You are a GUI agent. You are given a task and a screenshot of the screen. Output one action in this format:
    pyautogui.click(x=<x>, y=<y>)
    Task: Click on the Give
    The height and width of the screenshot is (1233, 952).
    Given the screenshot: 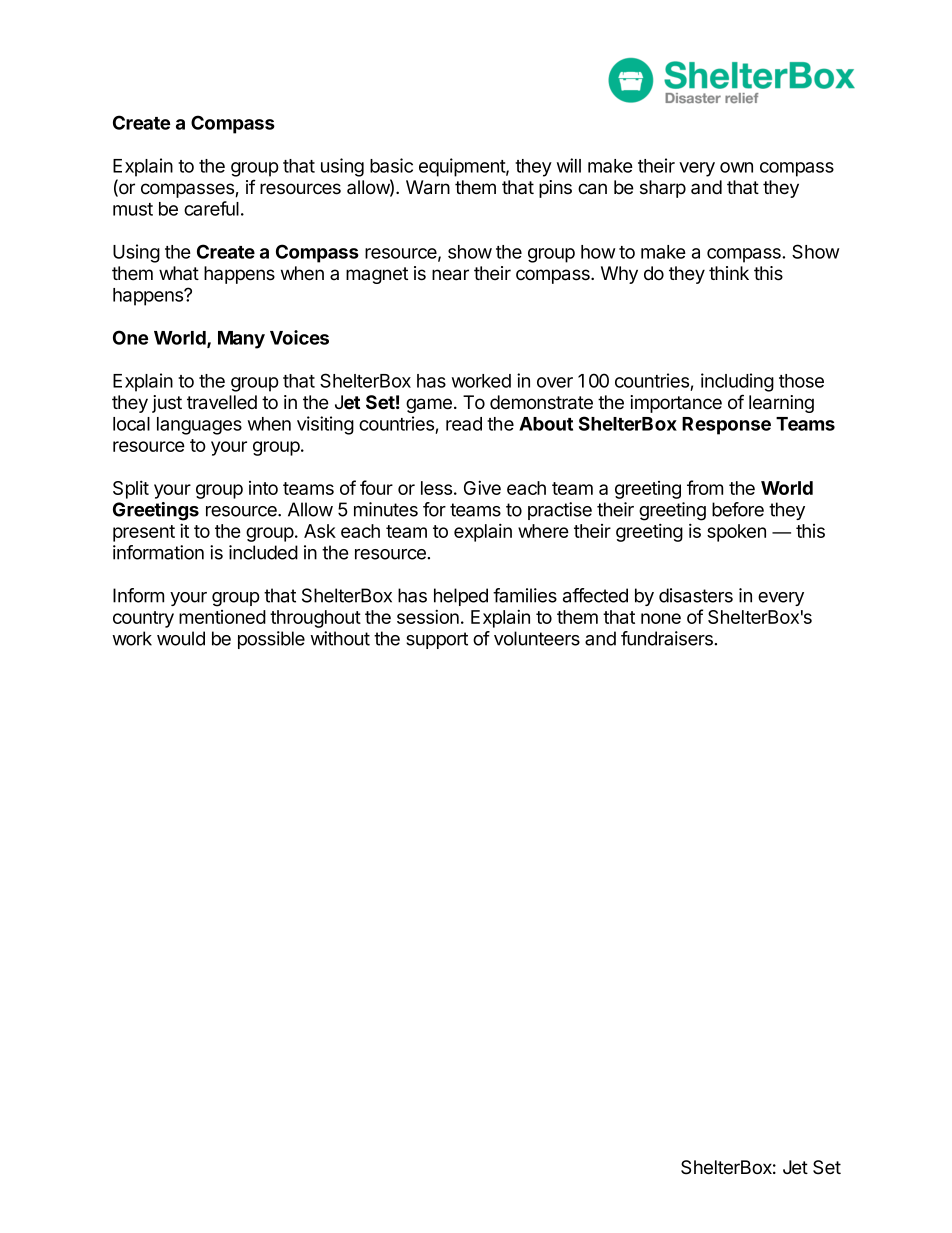 What is the action you would take?
    pyautogui.click(x=482, y=487)
